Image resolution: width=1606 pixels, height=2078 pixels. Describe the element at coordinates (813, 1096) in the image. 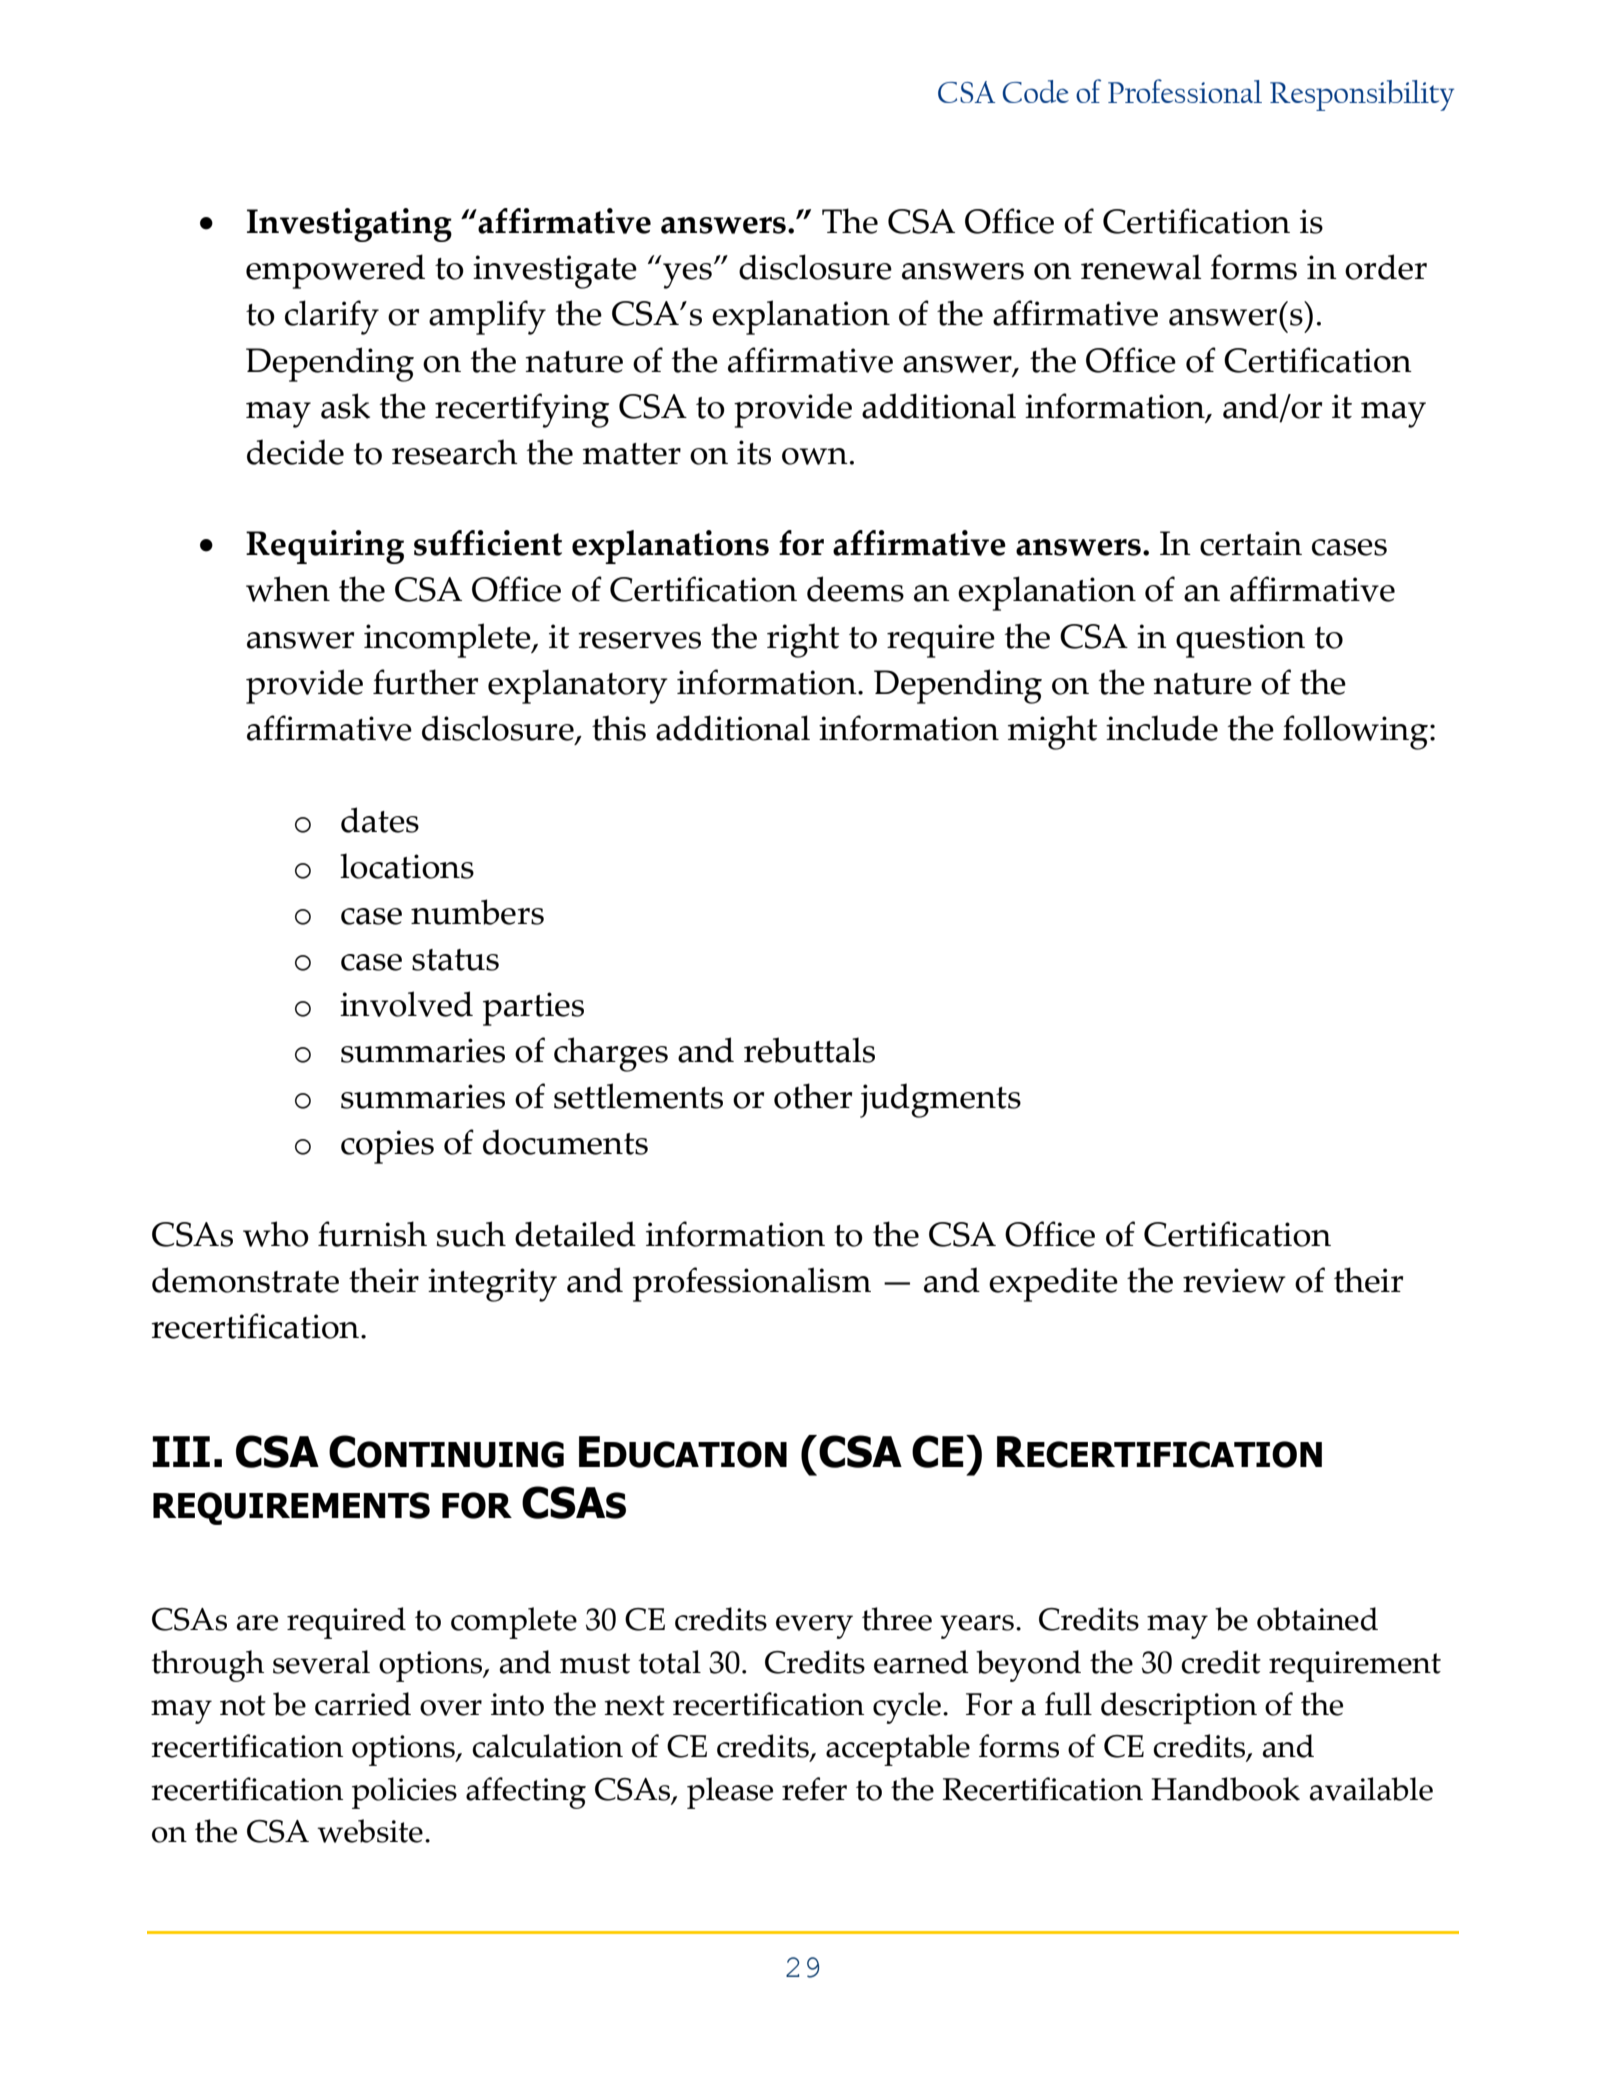

I see `other` at that location.
